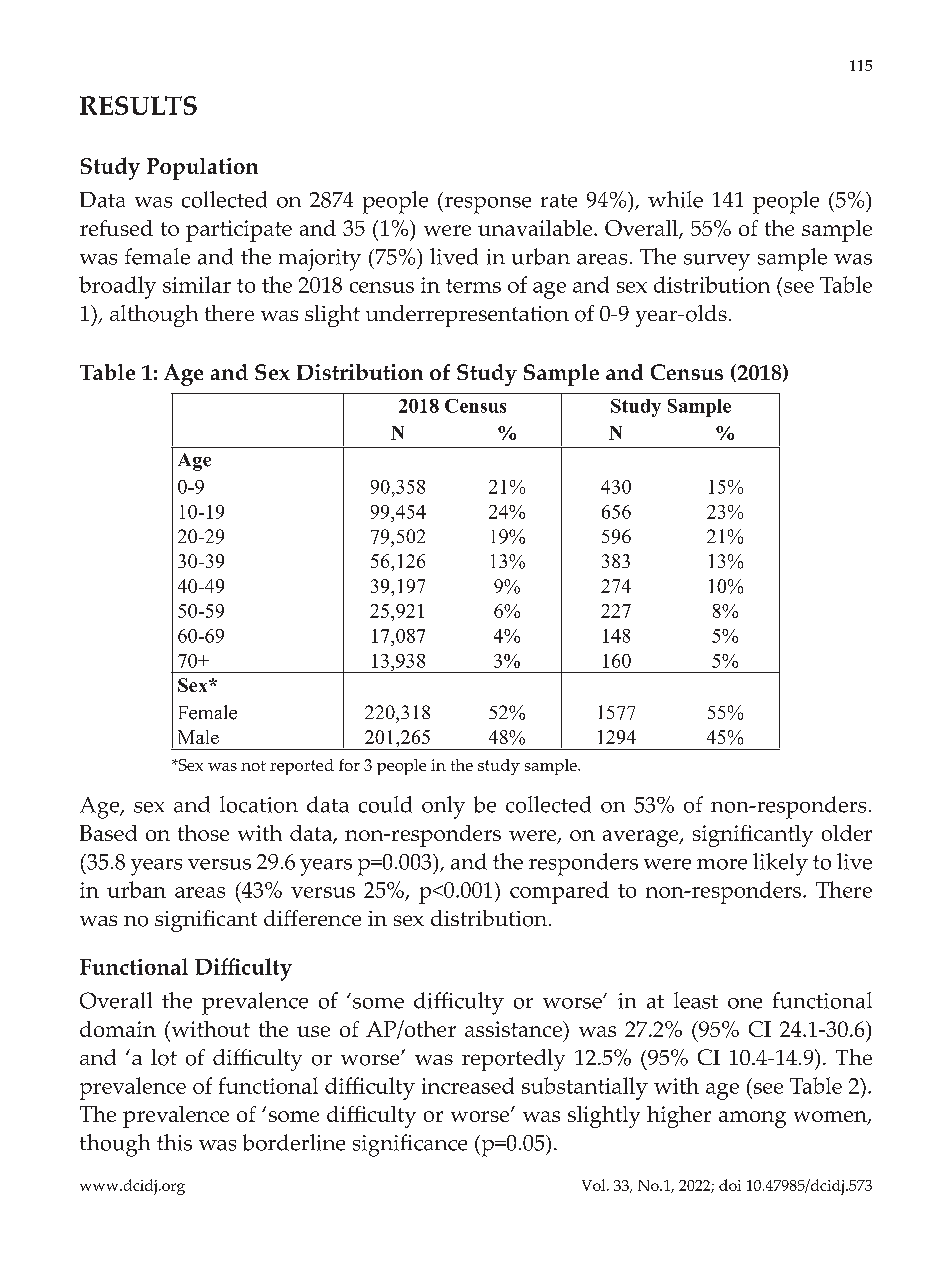 Image resolution: width=952 pixels, height=1271 pixels. I want to click on response, so click(486, 205).
